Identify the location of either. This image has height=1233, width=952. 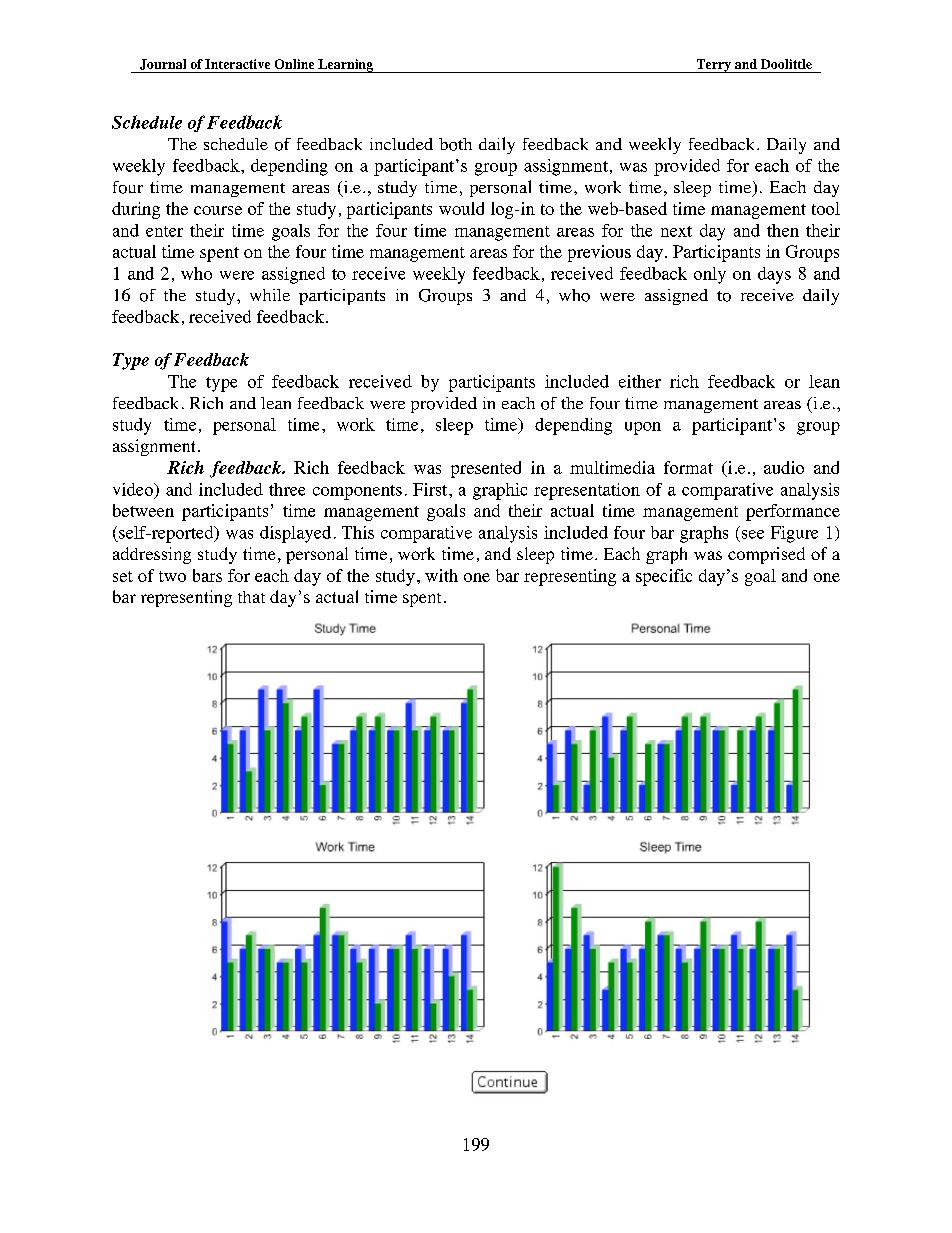
(640, 381).
